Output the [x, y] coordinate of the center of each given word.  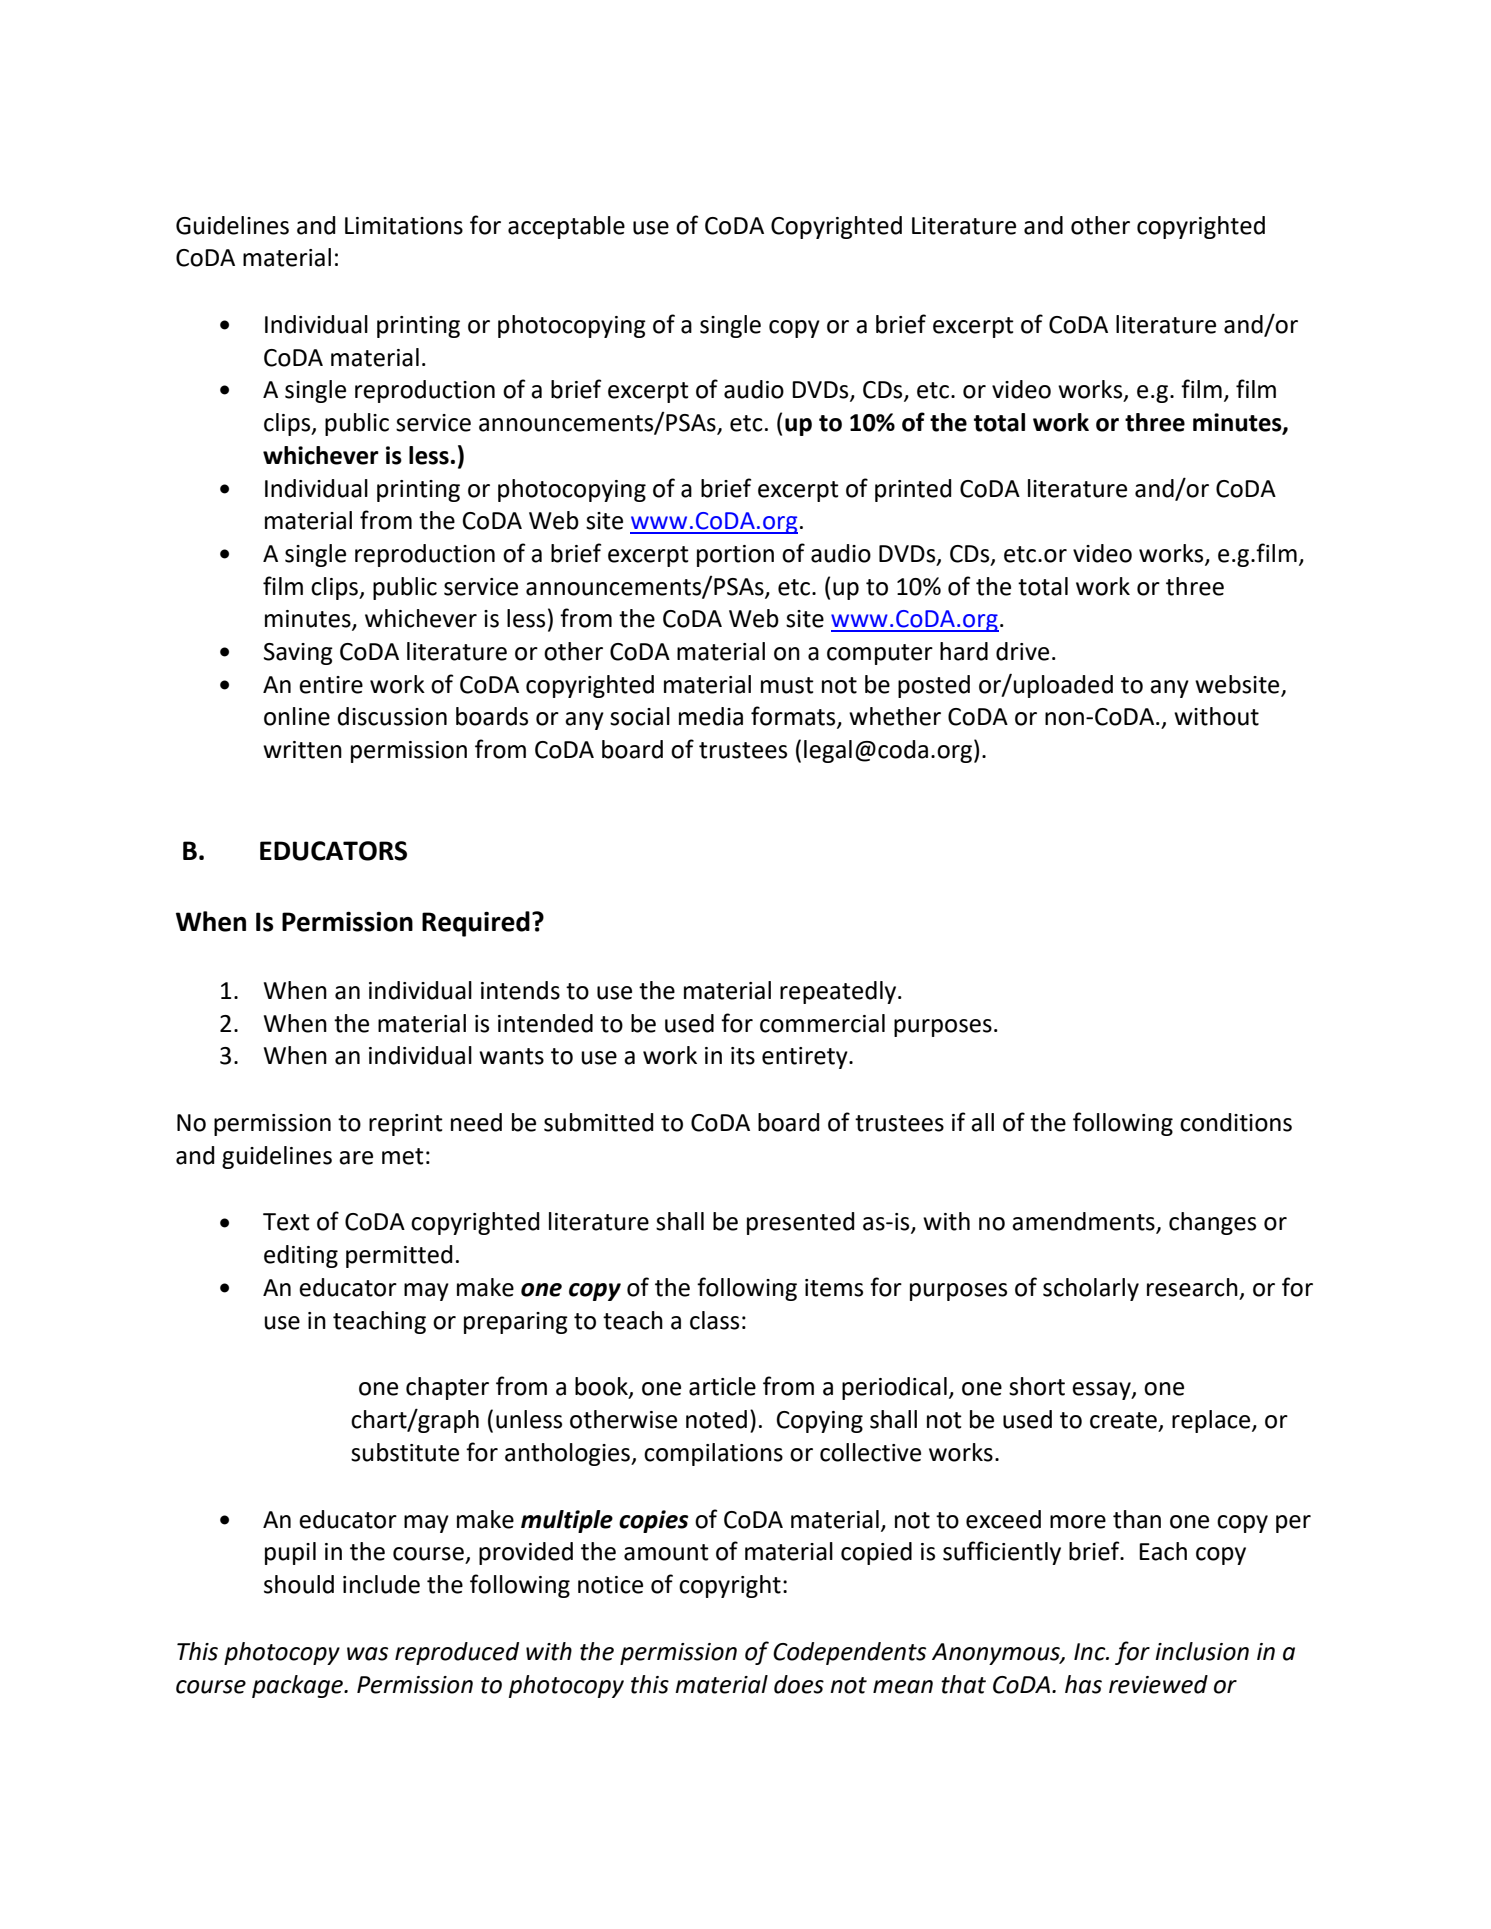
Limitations [404, 226]
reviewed [1158, 1684]
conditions [1236, 1122]
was [367, 1654]
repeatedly [839, 992]
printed [913, 490]
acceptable [566, 227]
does [799, 1684]
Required [476, 924]
